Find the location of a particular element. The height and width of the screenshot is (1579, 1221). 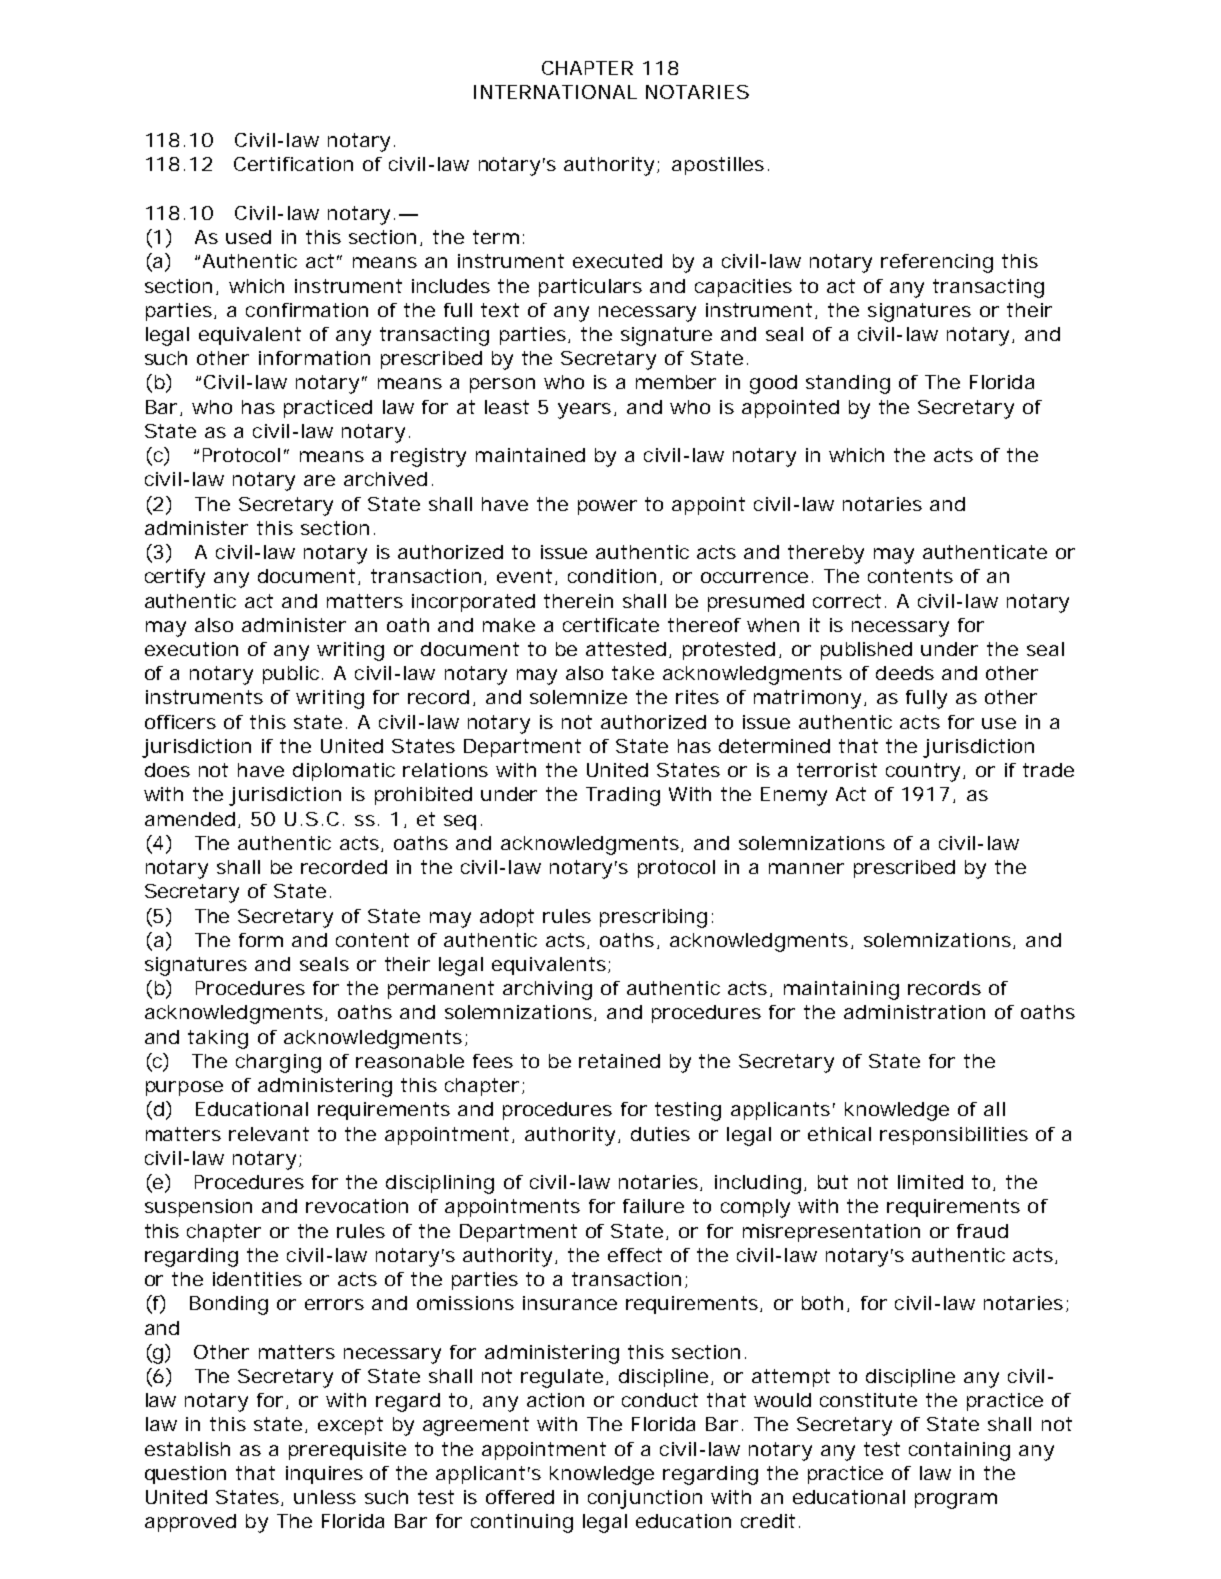

administration is located at coordinates (914, 1012).
